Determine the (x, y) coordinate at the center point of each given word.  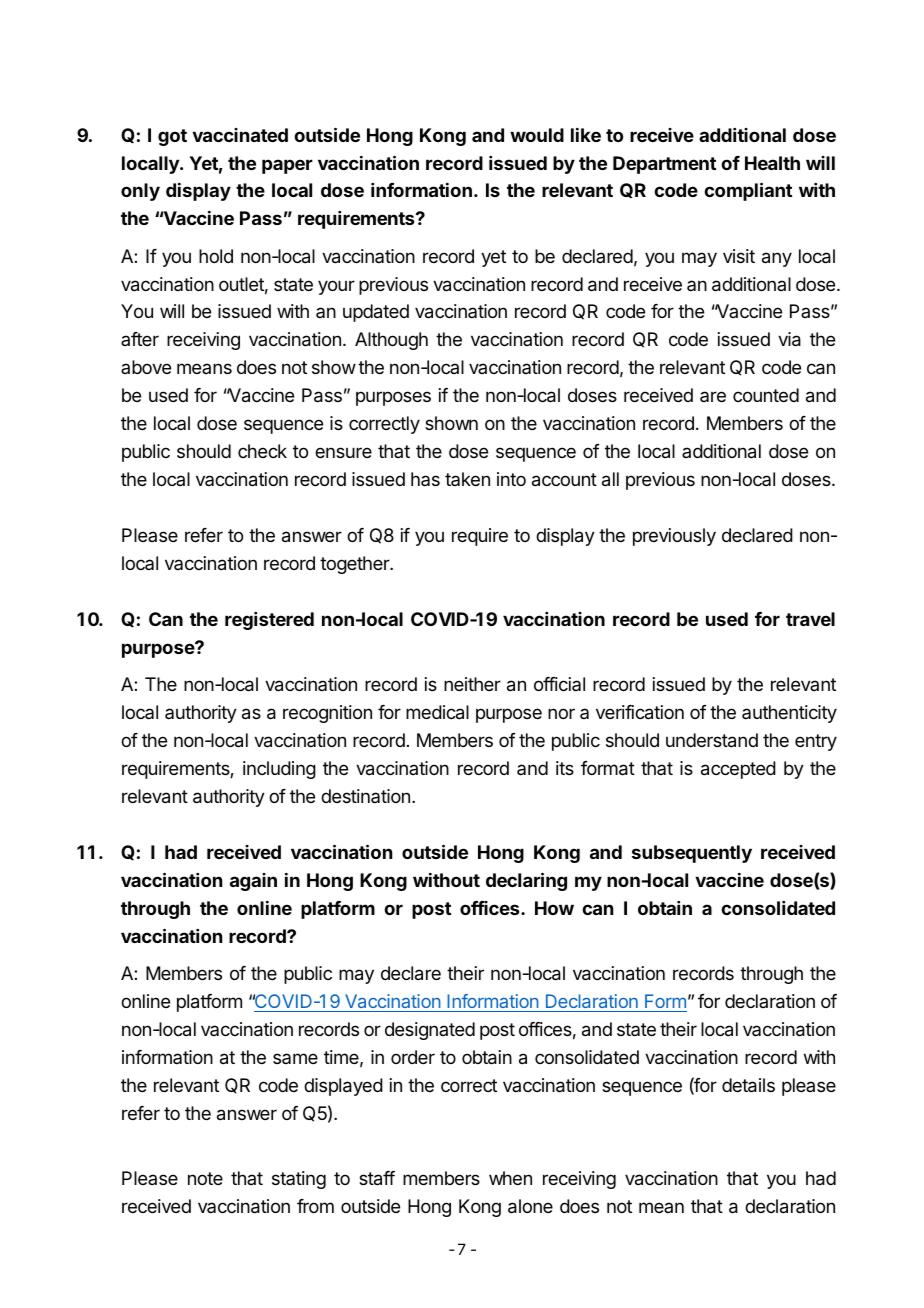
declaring (526, 881)
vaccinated (240, 135)
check (262, 451)
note (205, 1178)
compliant (748, 191)
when (510, 1178)
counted (766, 395)
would (537, 135)
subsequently (692, 854)
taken (467, 479)
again (253, 882)
